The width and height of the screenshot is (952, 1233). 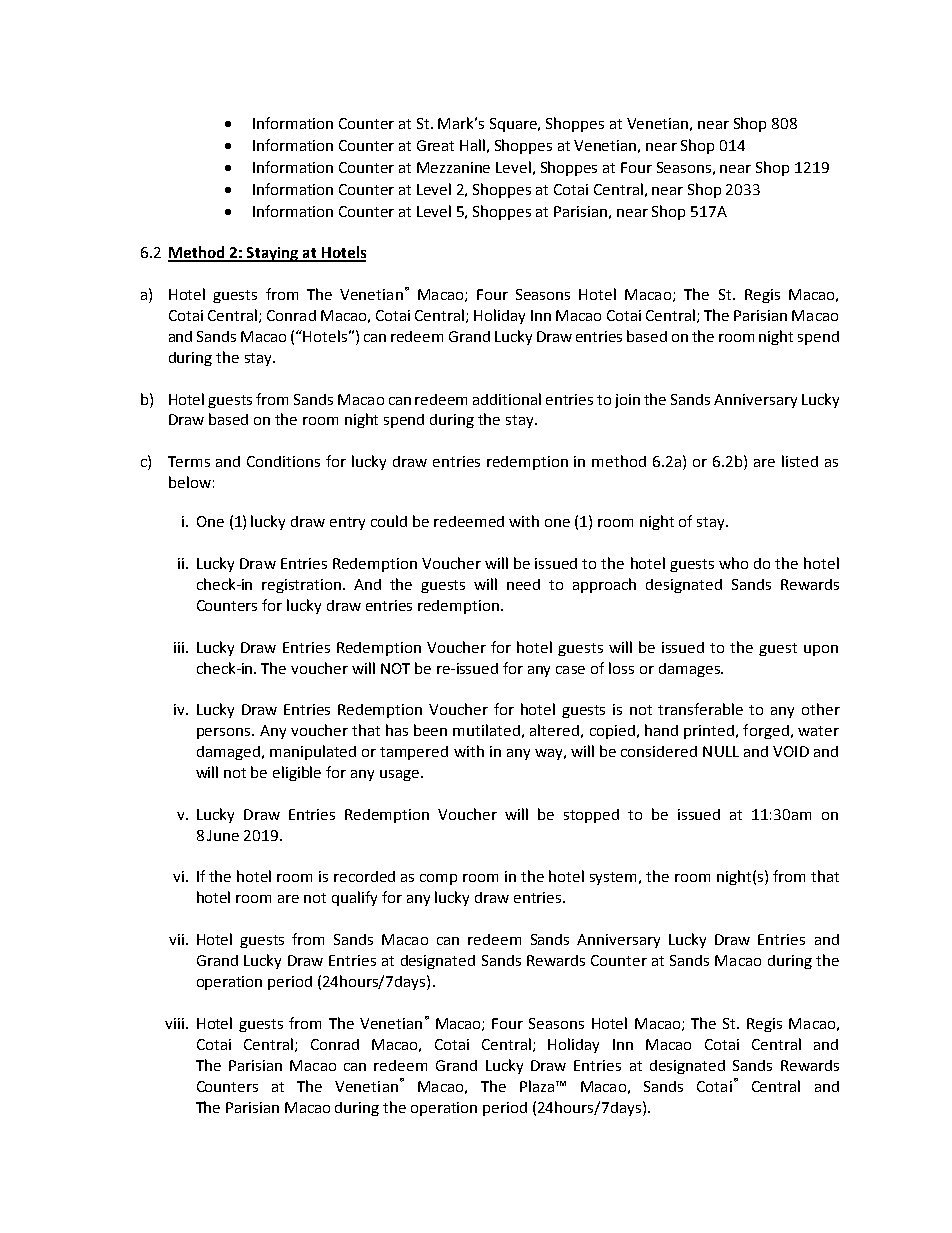 What do you see at coordinates (486, 730) in the screenshot?
I see `mutilated` at bounding box center [486, 730].
